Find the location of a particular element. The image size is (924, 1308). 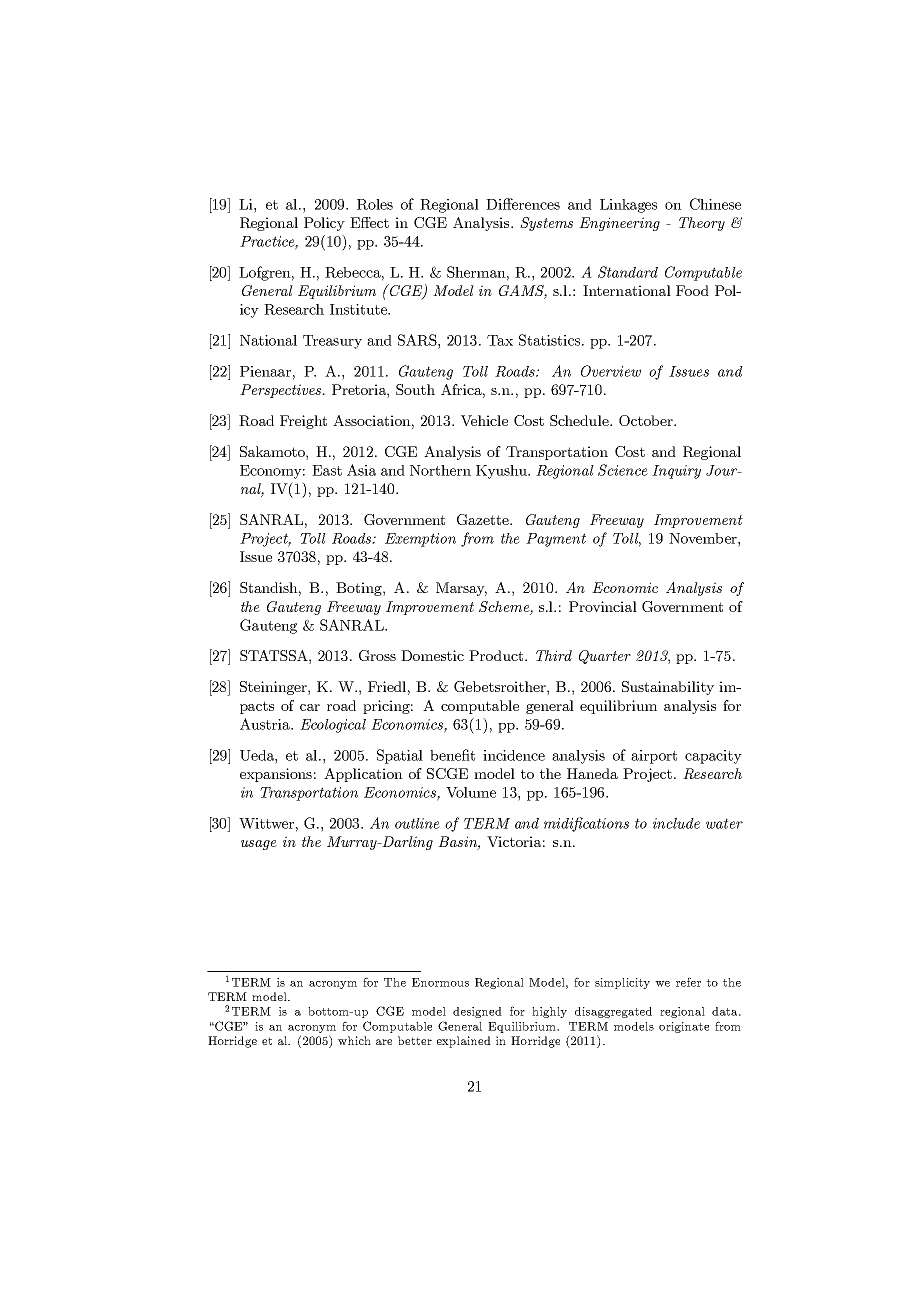

Product is located at coordinates (497, 655).
